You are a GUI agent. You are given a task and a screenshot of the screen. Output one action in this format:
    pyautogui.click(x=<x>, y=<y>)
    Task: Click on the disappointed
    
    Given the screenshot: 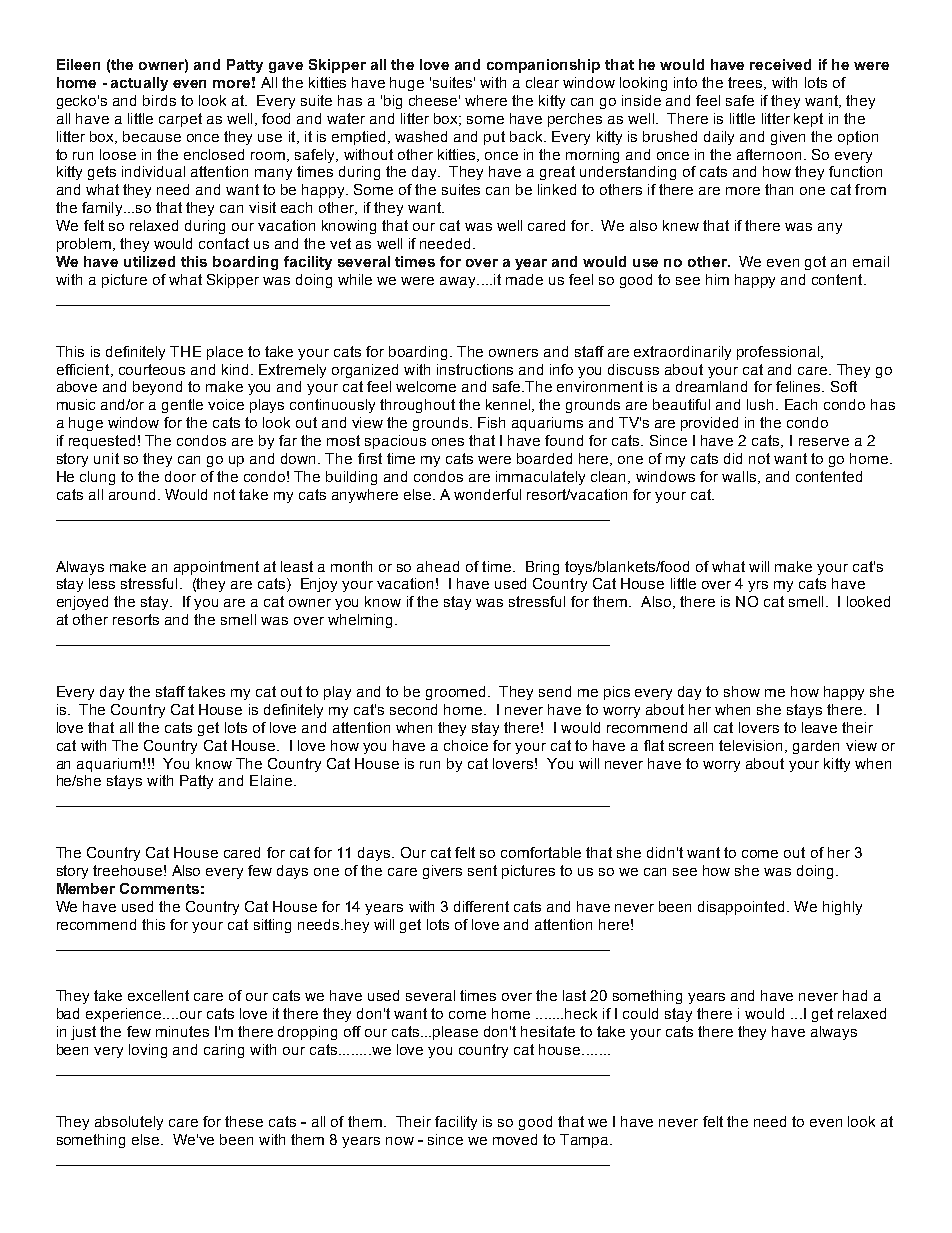 What is the action you would take?
    pyautogui.click(x=741, y=908)
